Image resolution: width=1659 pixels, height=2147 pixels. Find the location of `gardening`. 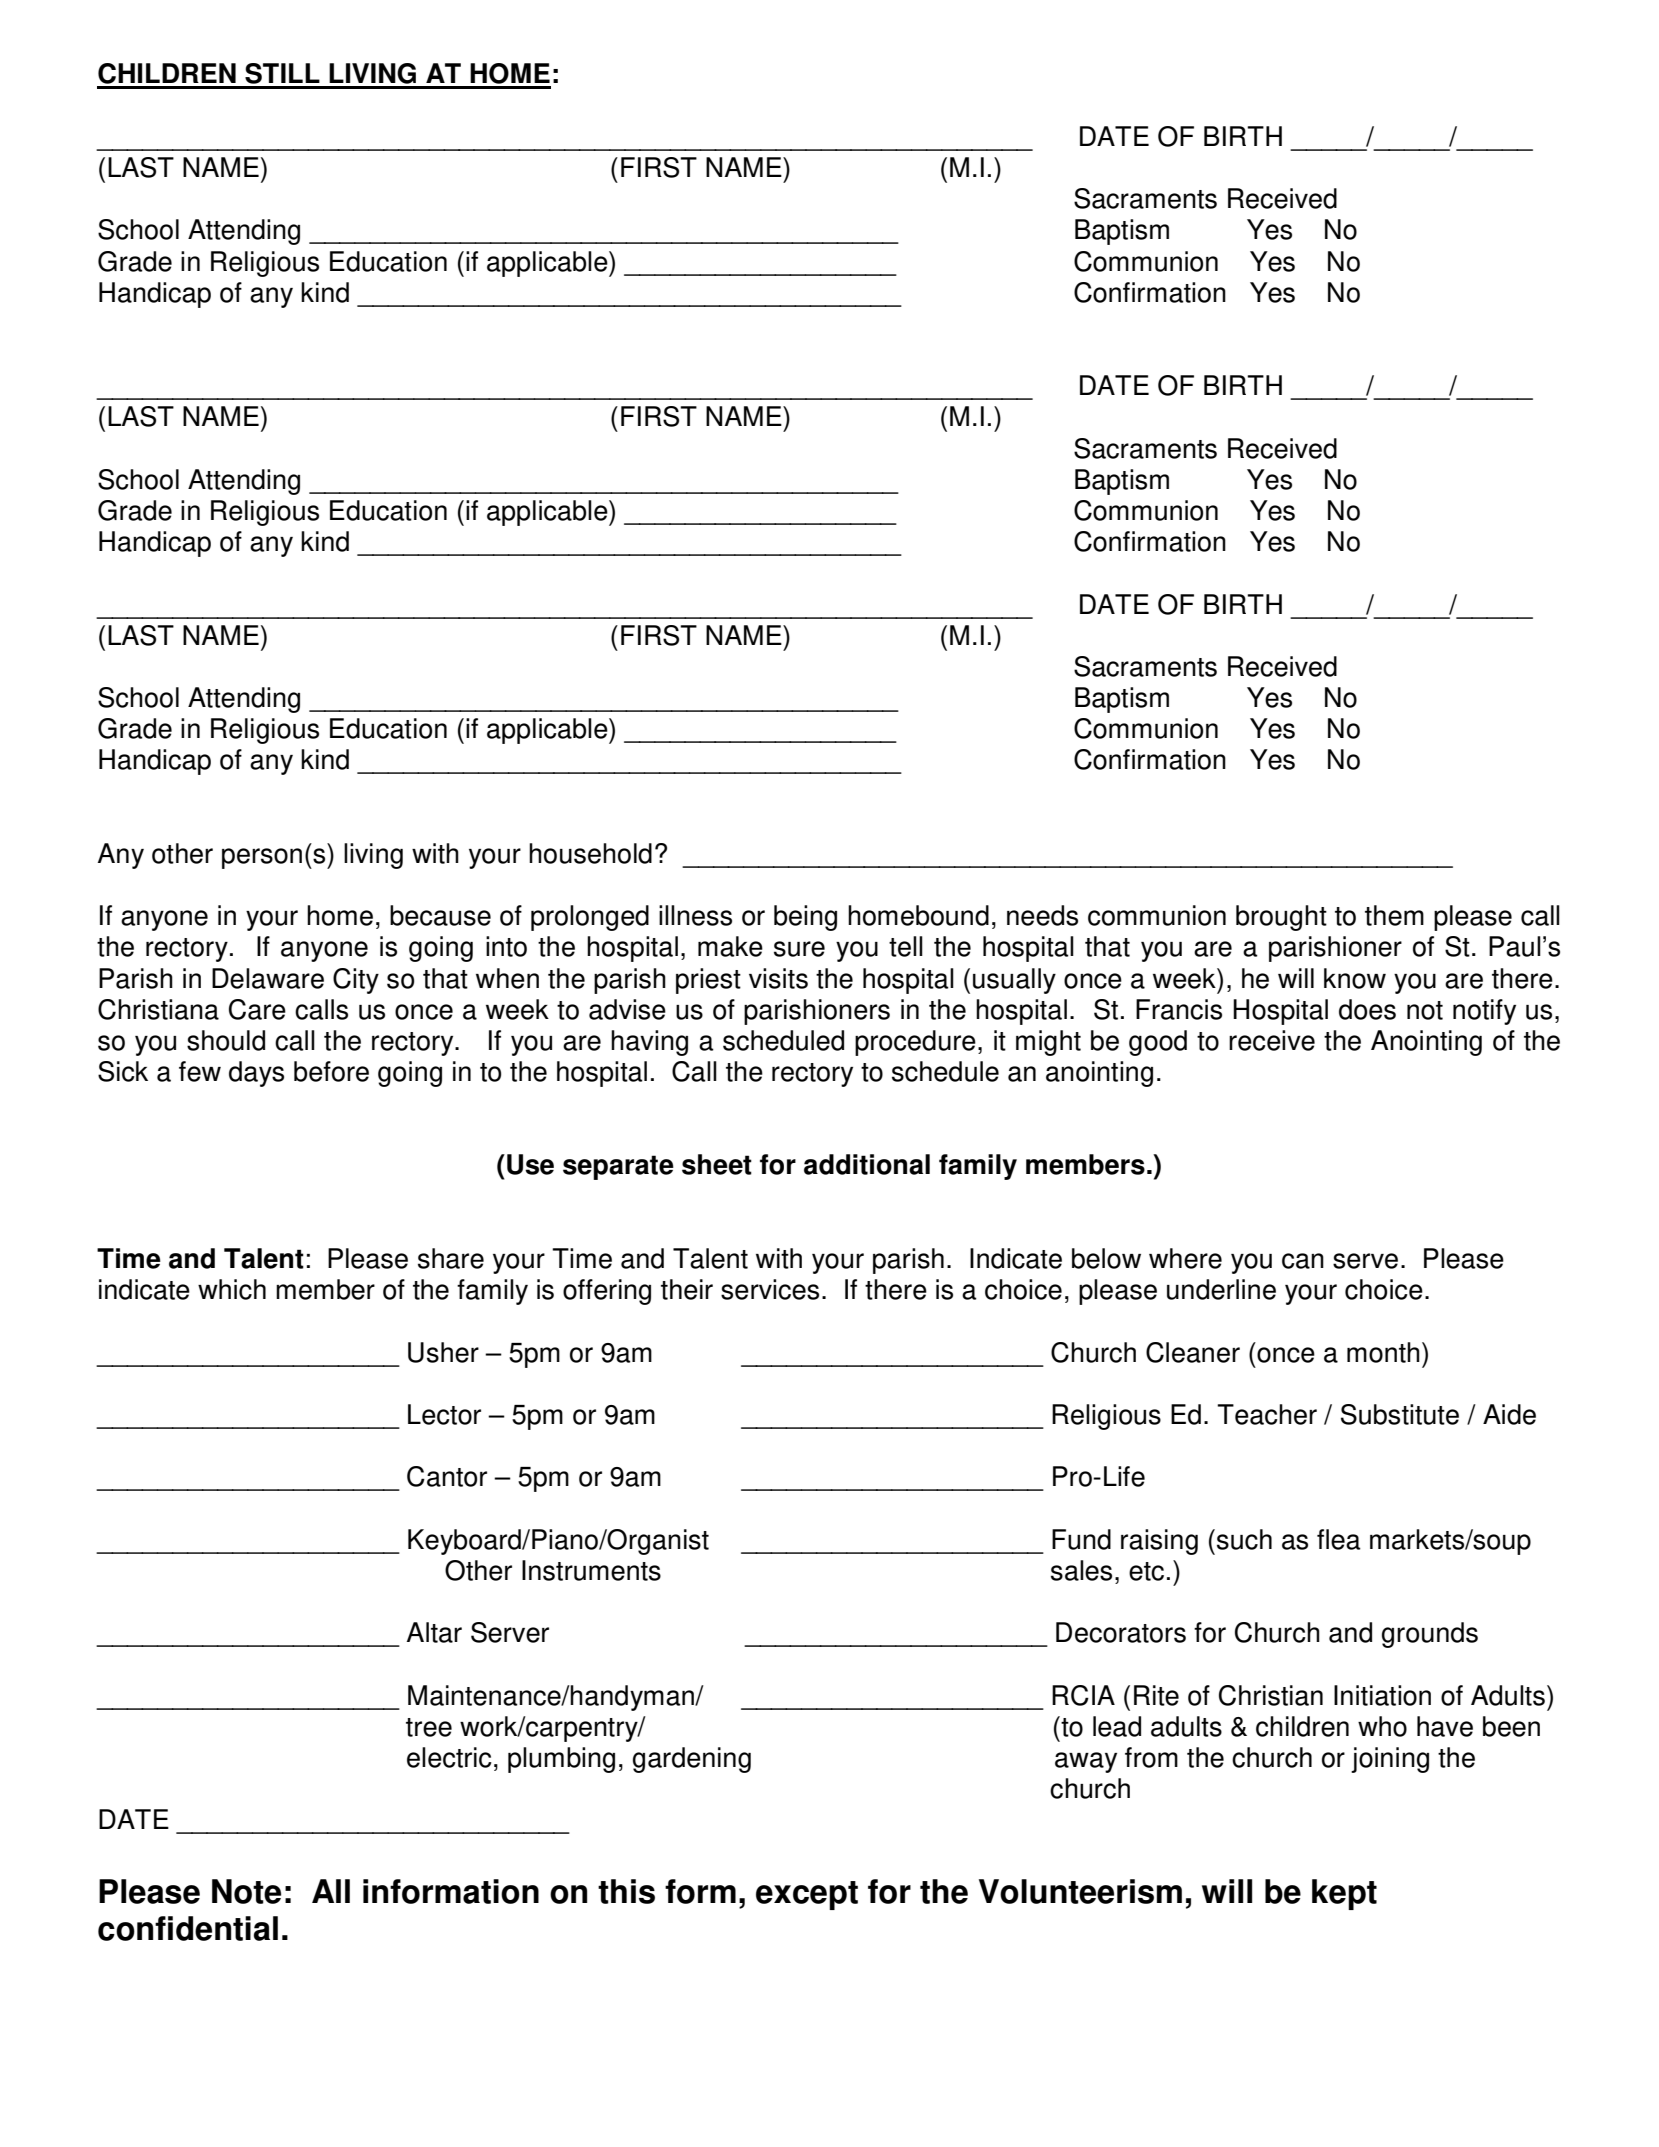

gardening is located at coordinates (692, 1760).
